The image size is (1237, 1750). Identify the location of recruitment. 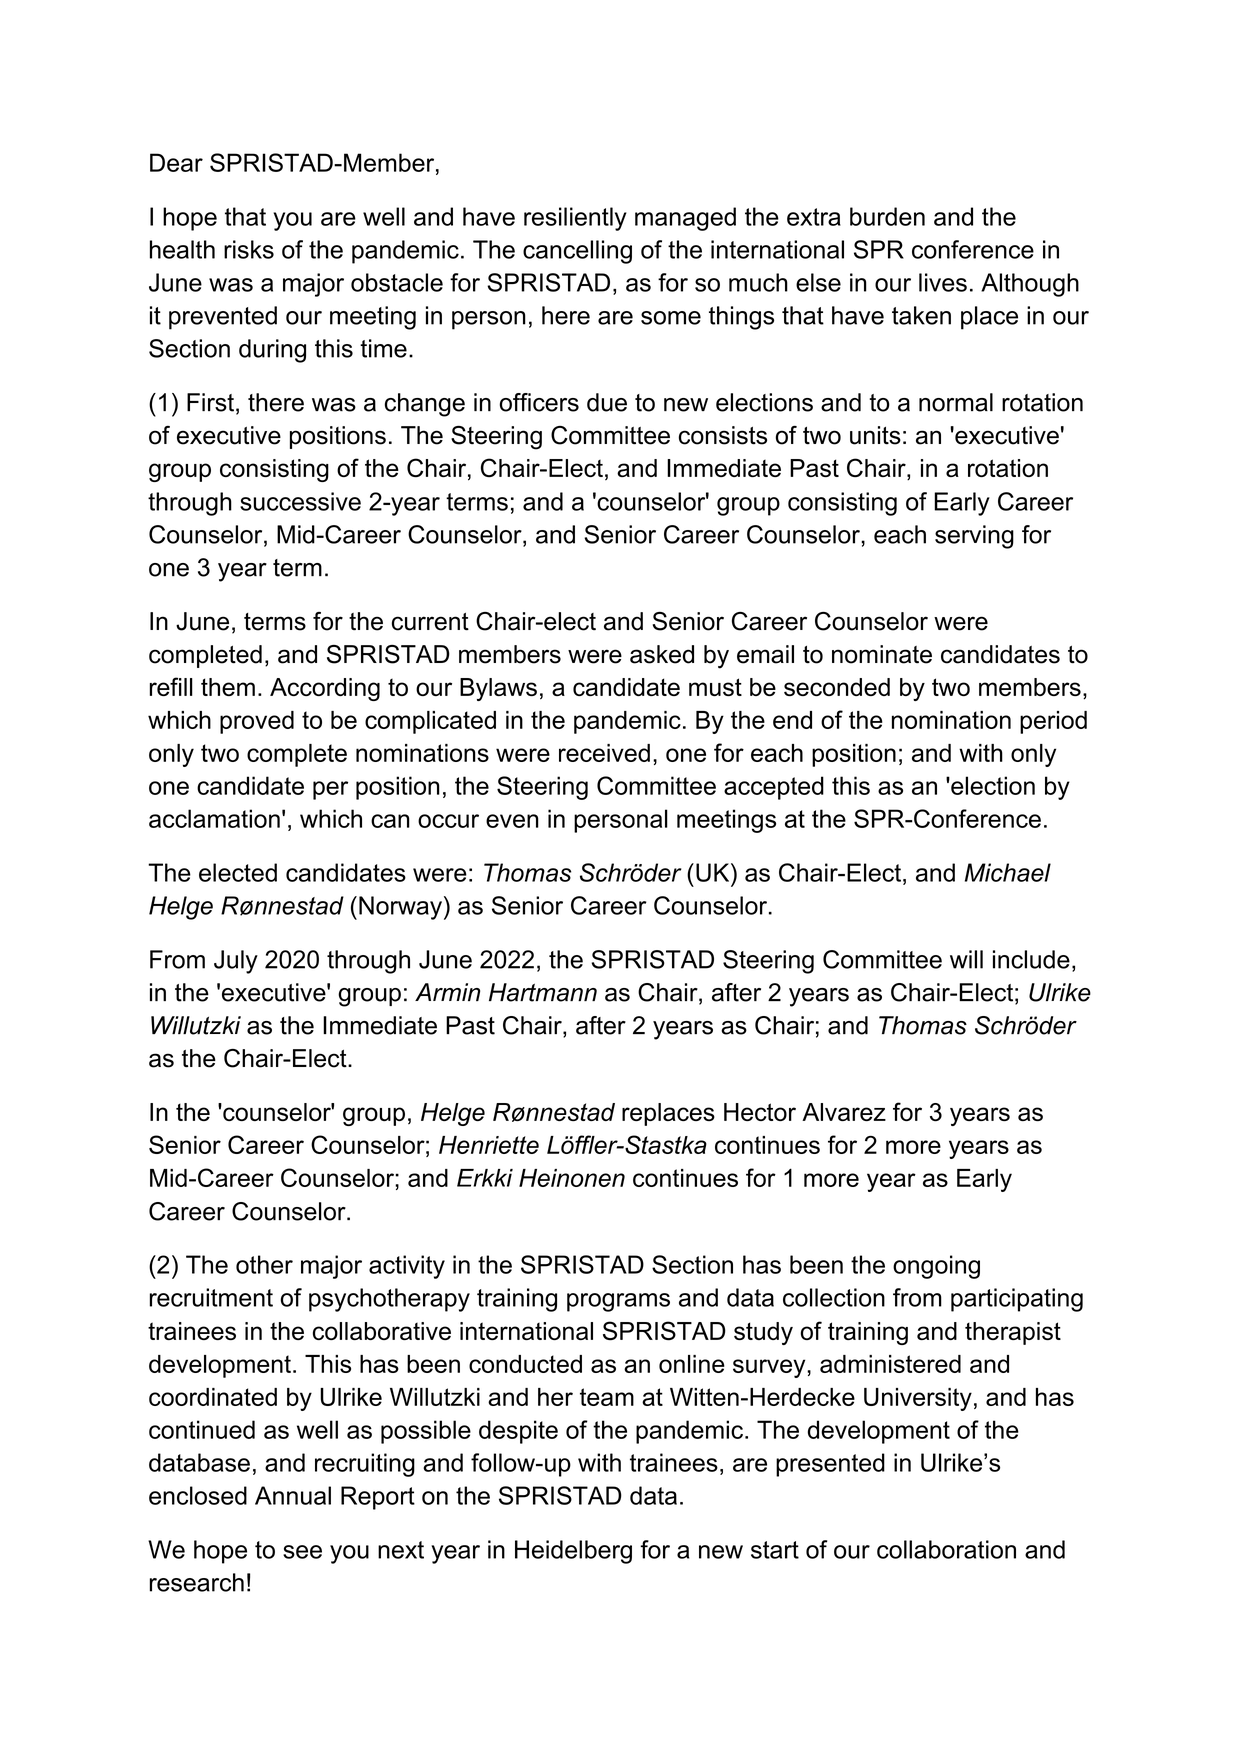
(211, 1297).
